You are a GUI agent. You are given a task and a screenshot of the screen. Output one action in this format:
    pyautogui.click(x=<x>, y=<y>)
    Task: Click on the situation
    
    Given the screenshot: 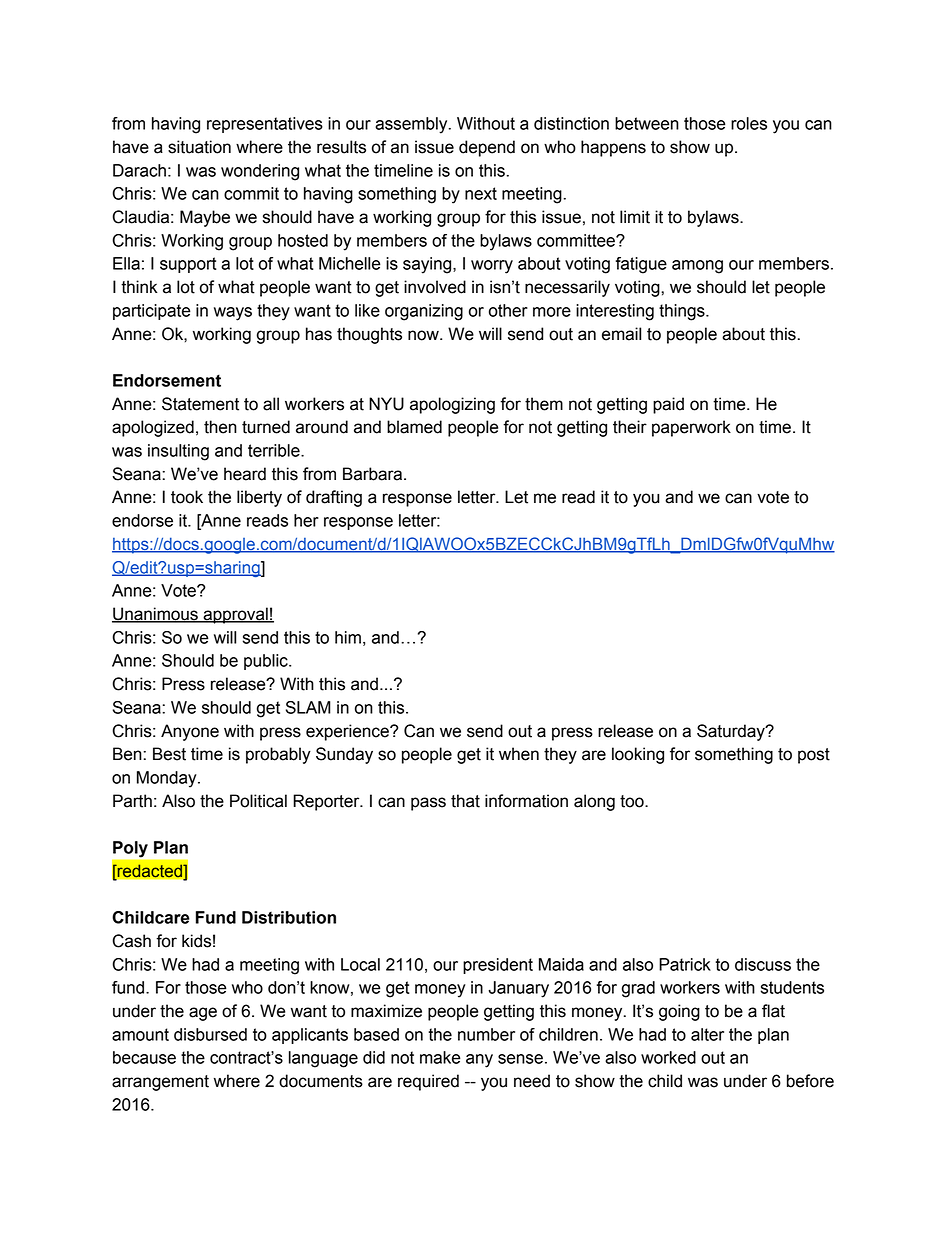 What is the action you would take?
    pyautogui.click(x=199, y=147)
